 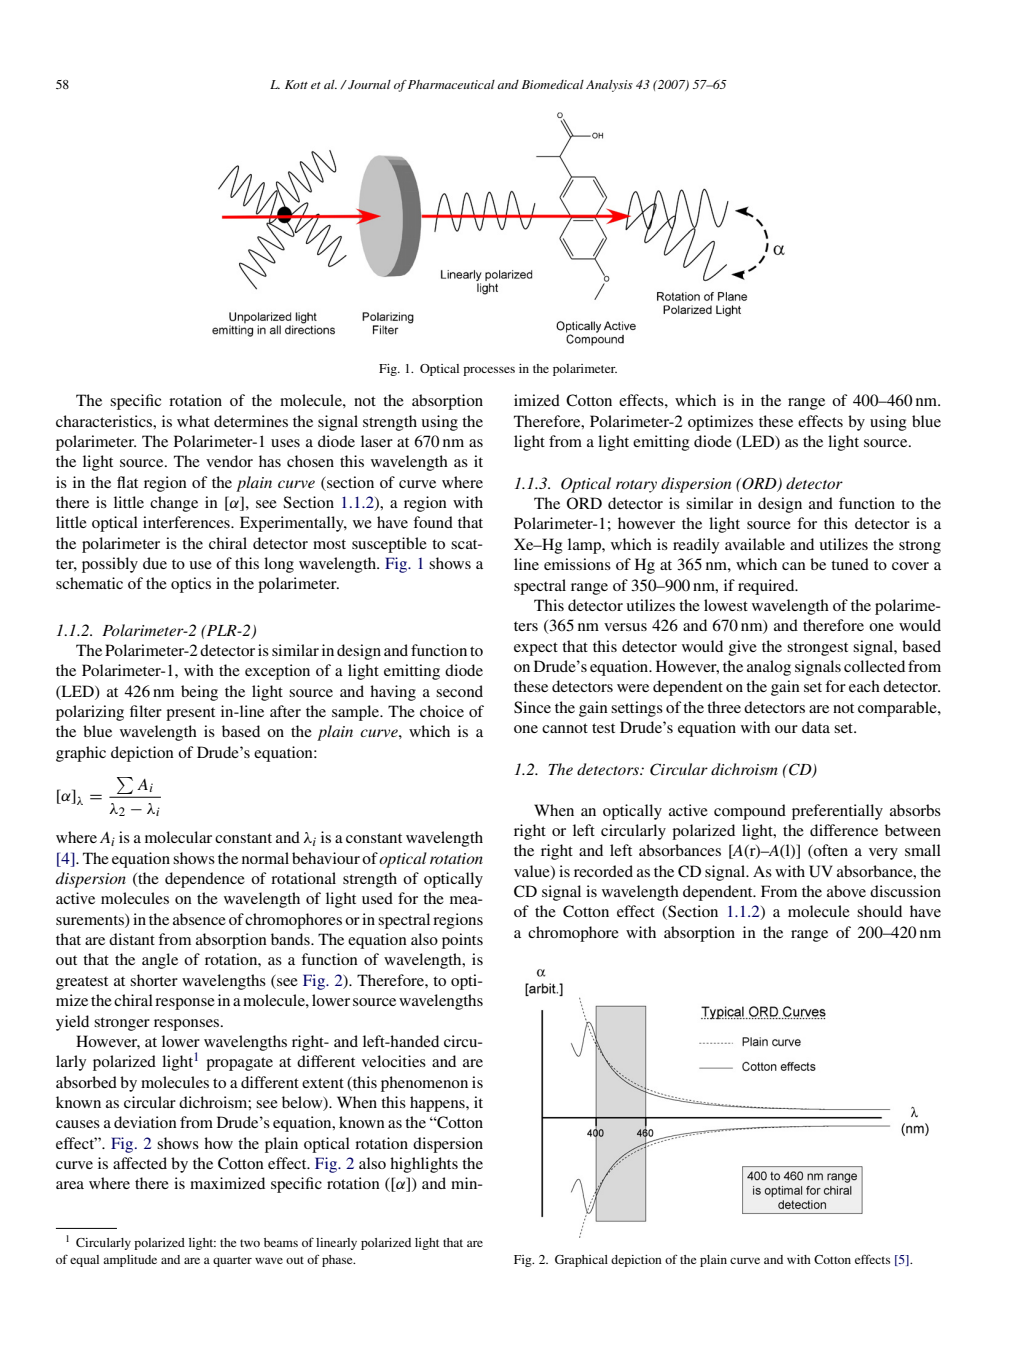 What do you see at coordinates (837, 812) in the screenshot?
I see `preferentially` at bounding box center [837, 812].
